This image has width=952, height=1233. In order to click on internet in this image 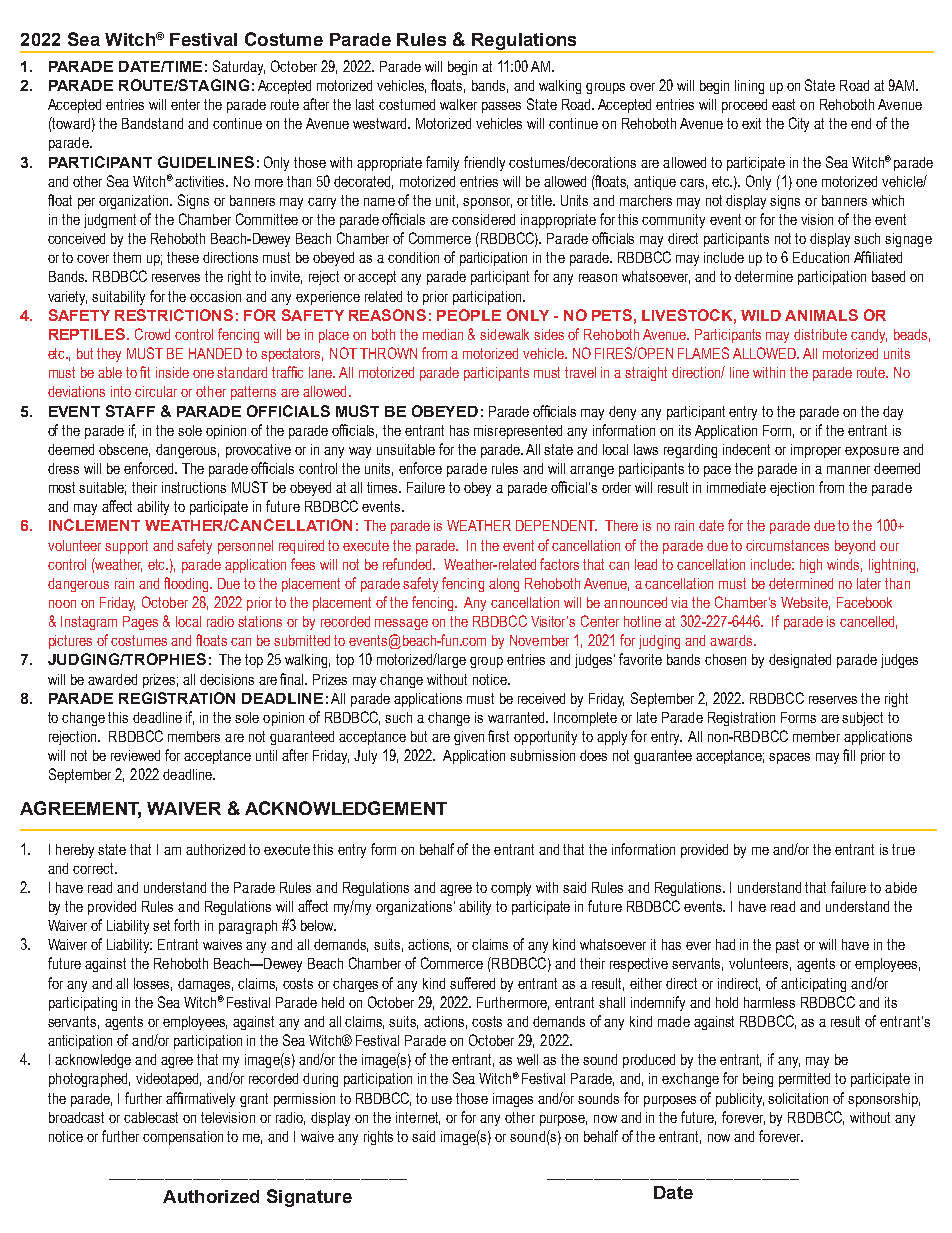, I will do `click(418, 1118)`.
